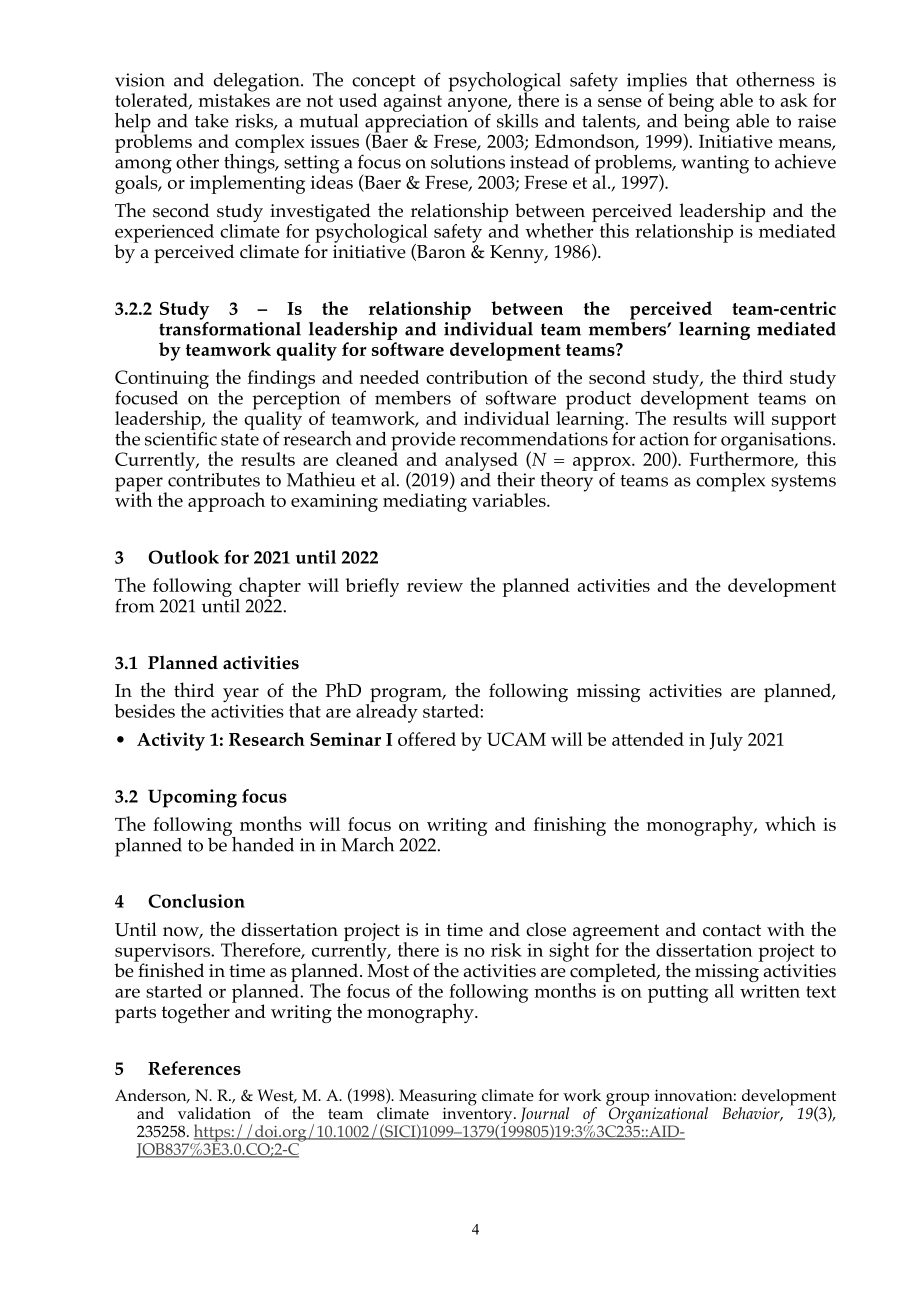  I want to click on July, so click(726, 741).
